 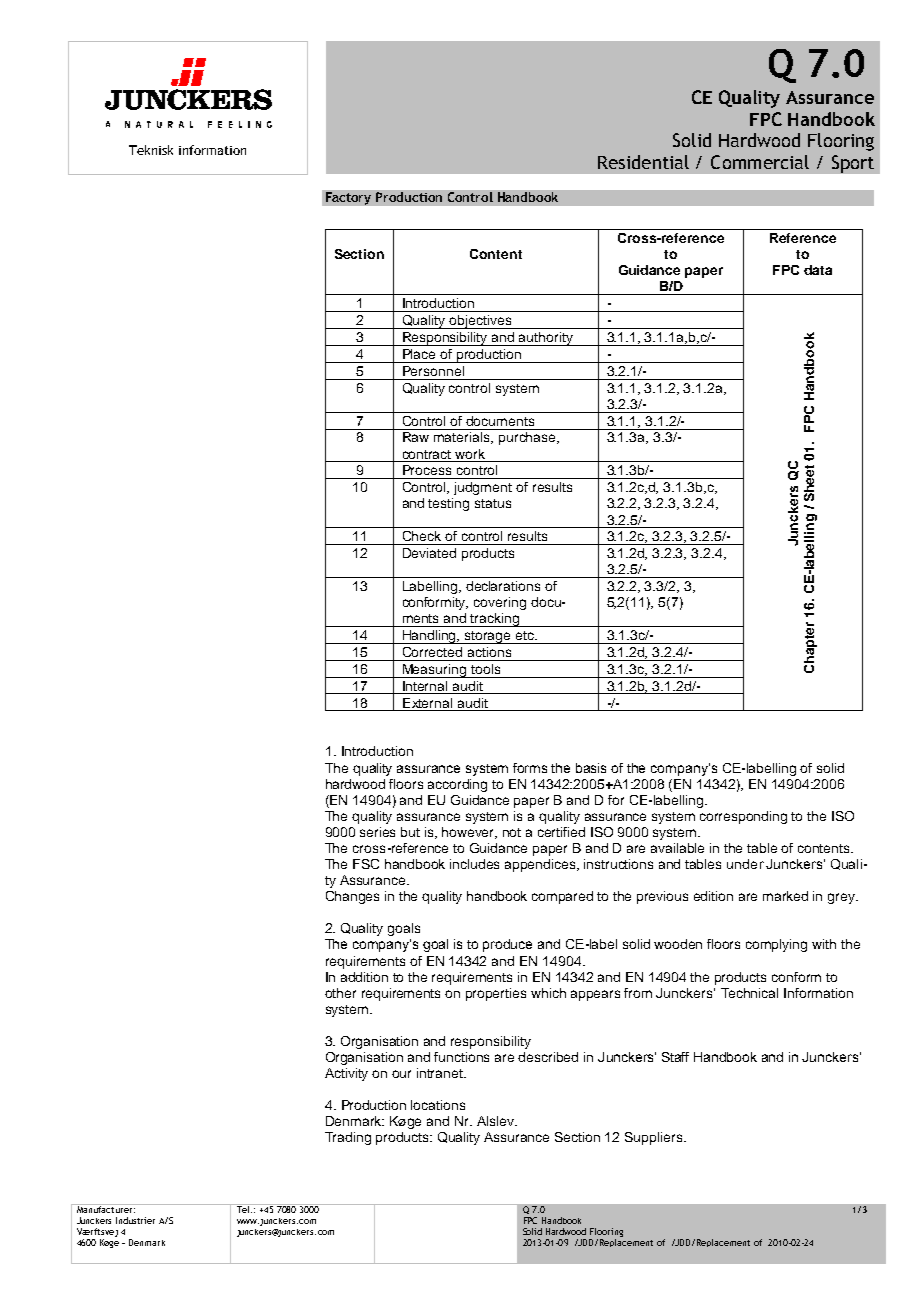 What do you see at coordinates (643, 162) in the screenshot?
I see `Residential` at bounding box center [643, 162].
